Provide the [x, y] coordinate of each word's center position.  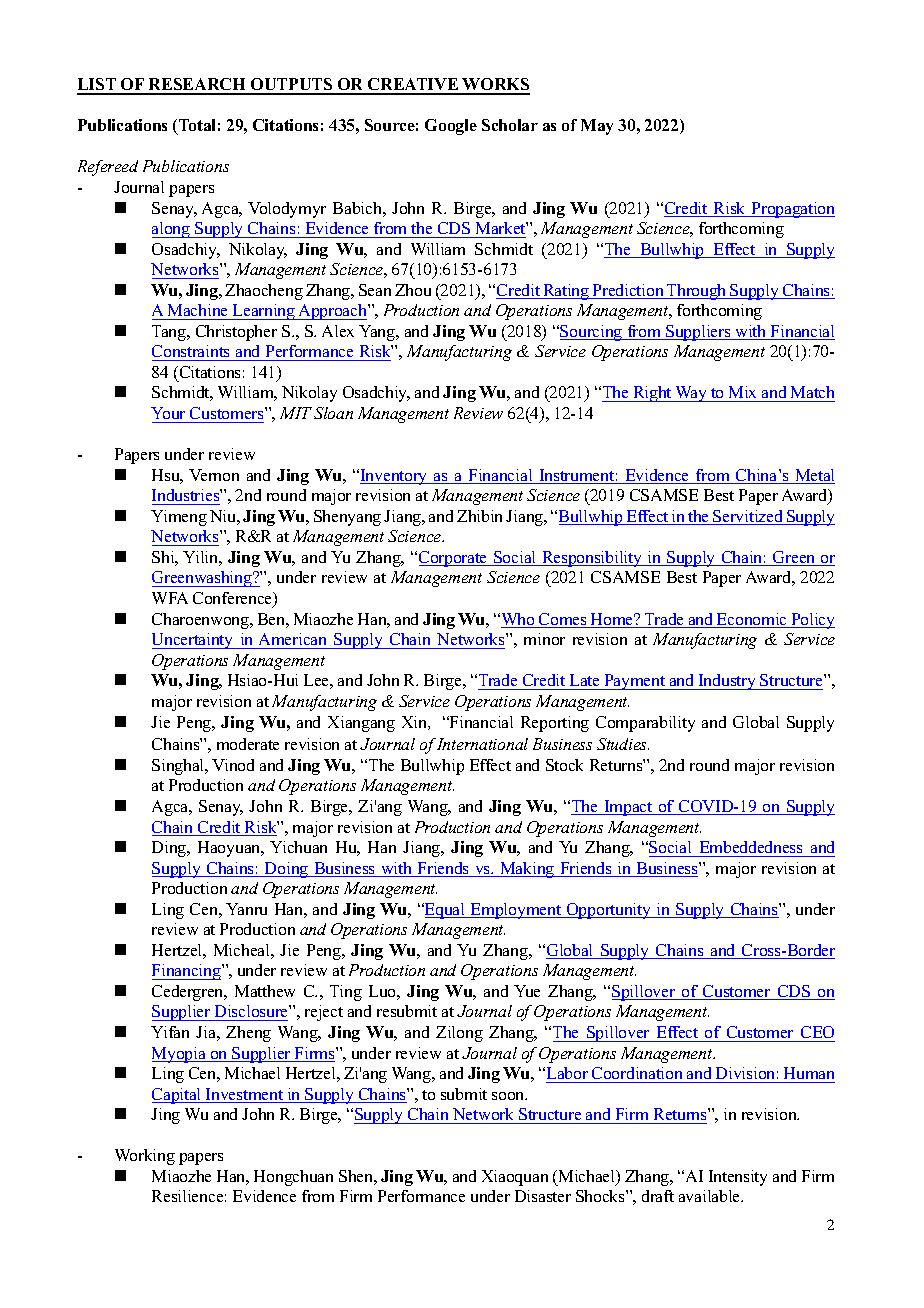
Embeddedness [751, 847]
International [482, 744]
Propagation [792, 210]
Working [145, 1157]
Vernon [214, 475]
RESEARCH [198, 86]
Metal [814, 476]
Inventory [394, 477]
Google [451, 127]
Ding [170, 849]
